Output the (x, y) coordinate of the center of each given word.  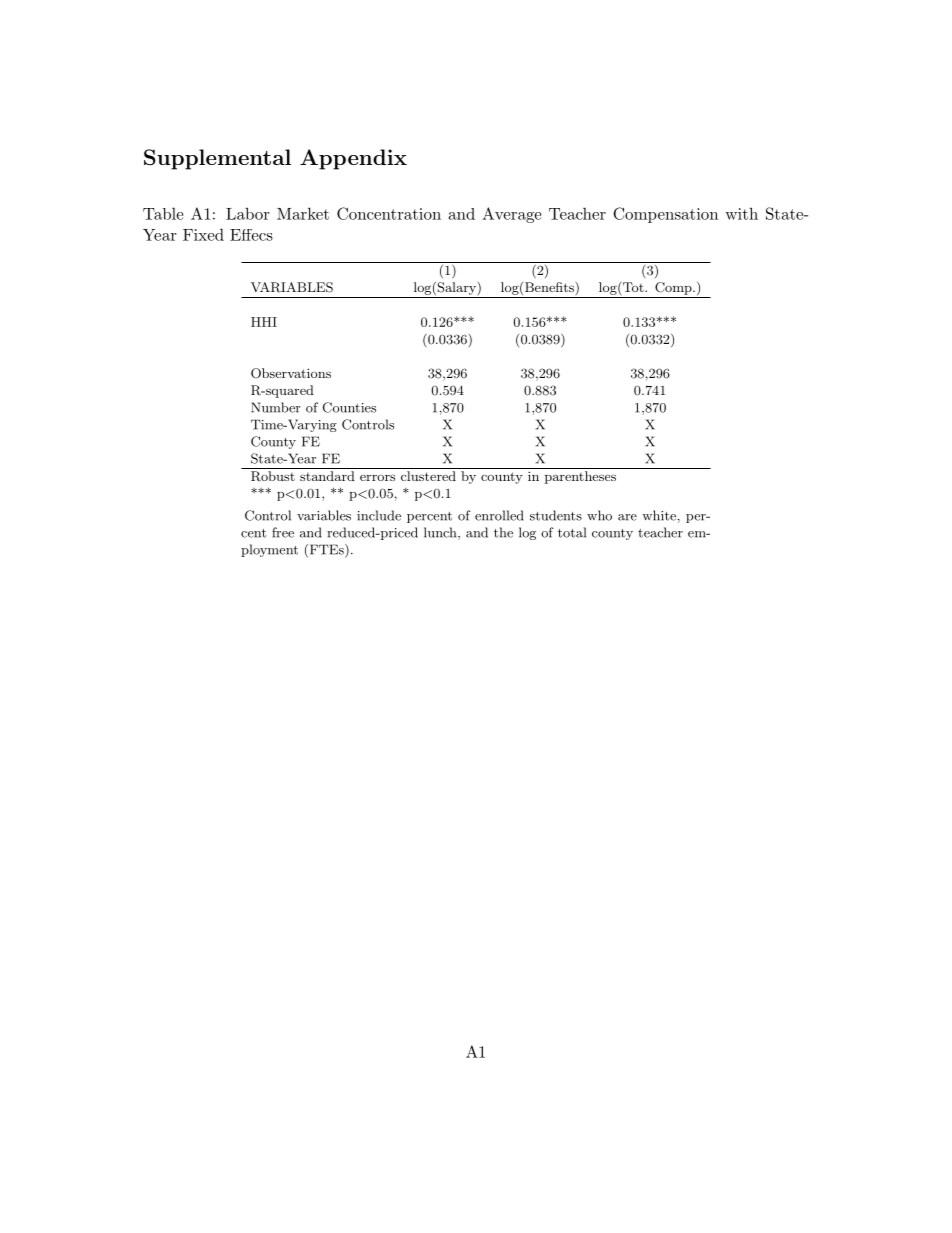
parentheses (580, 477)
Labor (247, 213)
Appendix (353, 159)
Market (303, 213)
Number (276, 407)
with (741, 213)
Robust (273, 476)
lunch (441, 533)
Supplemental (217, 159)
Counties (349, 407)
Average (511, 215)
